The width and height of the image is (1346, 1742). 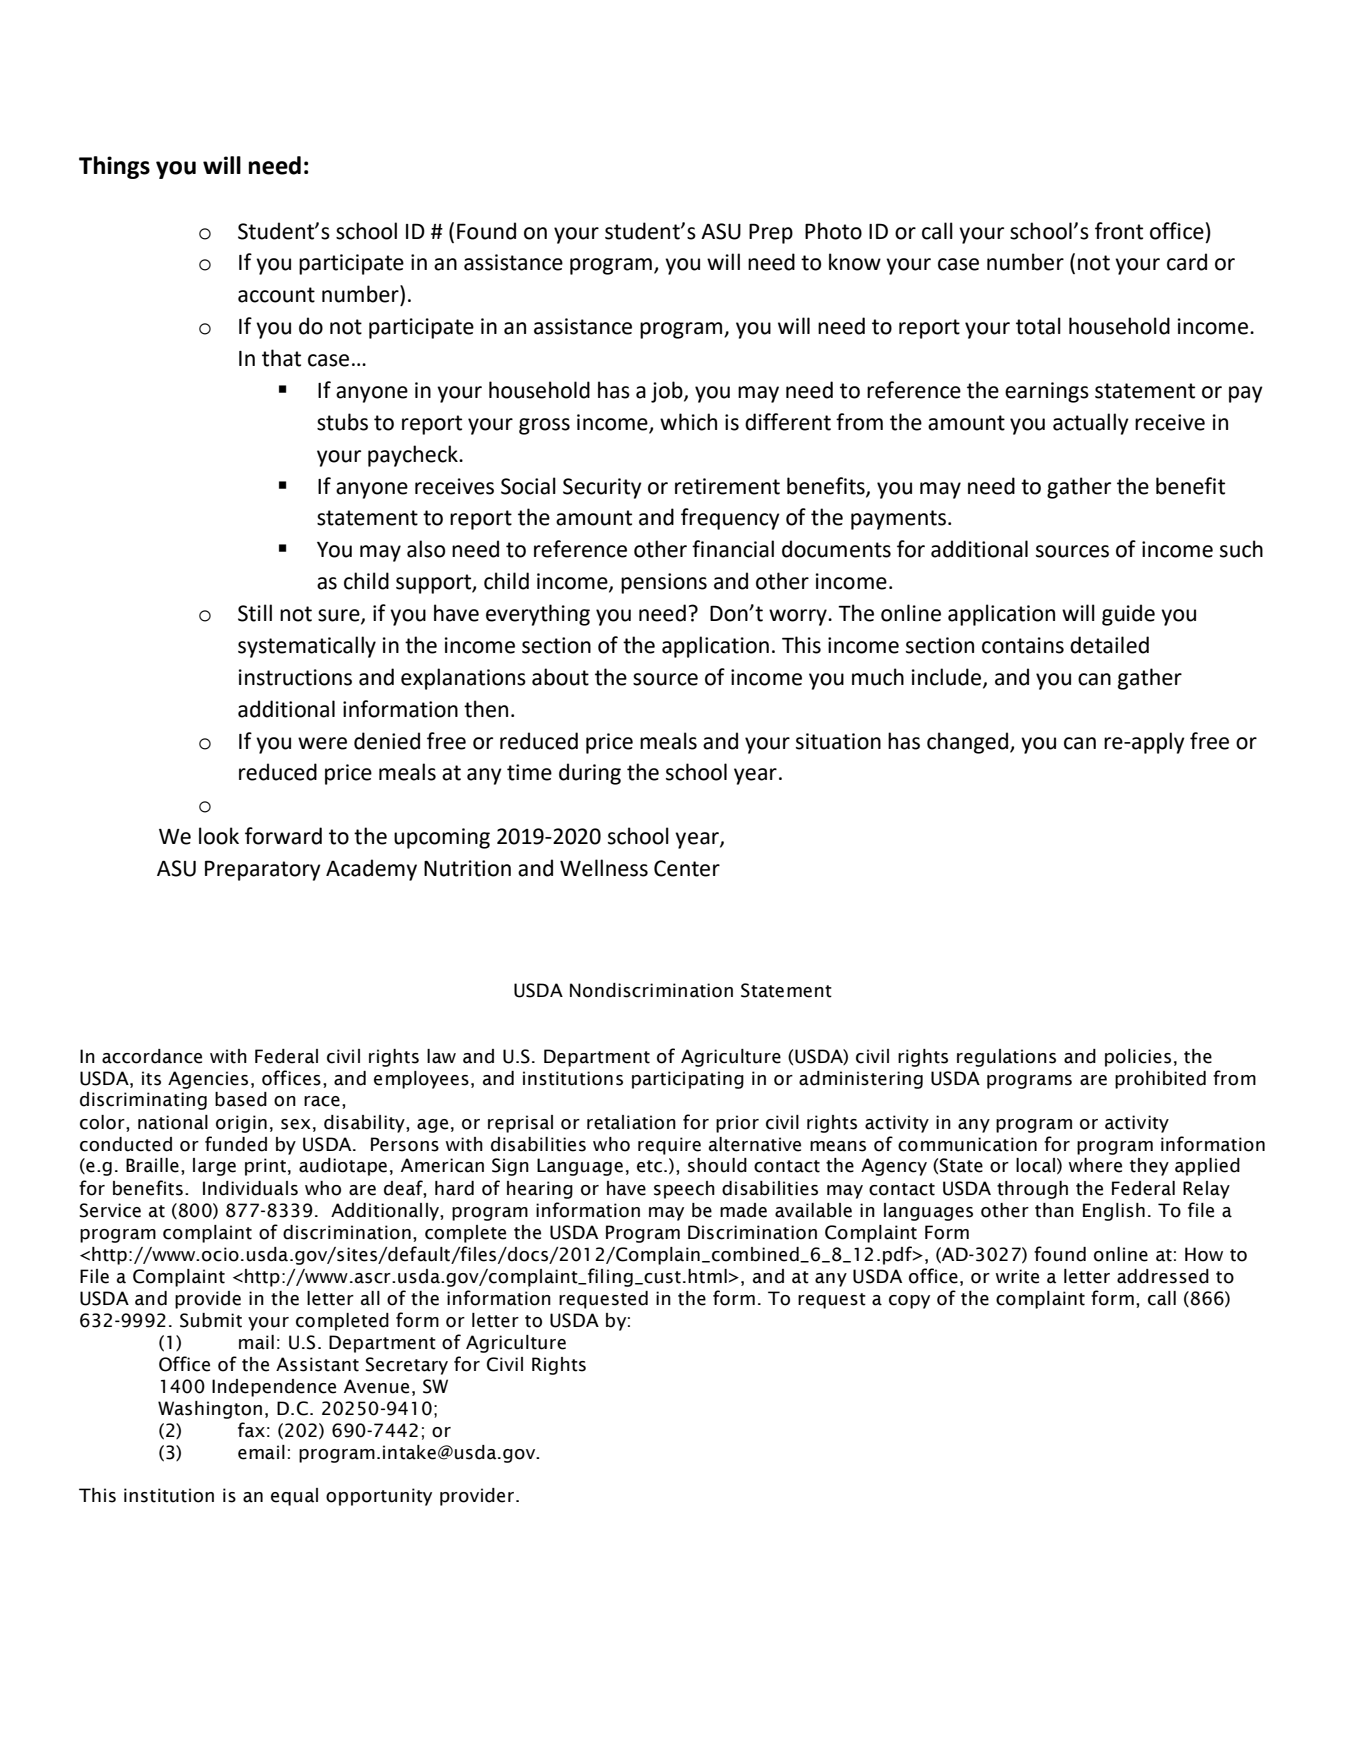 What do you see at coordinates (730, 519) in the image?
I see `frequency` at bounding box center [730, 519].
